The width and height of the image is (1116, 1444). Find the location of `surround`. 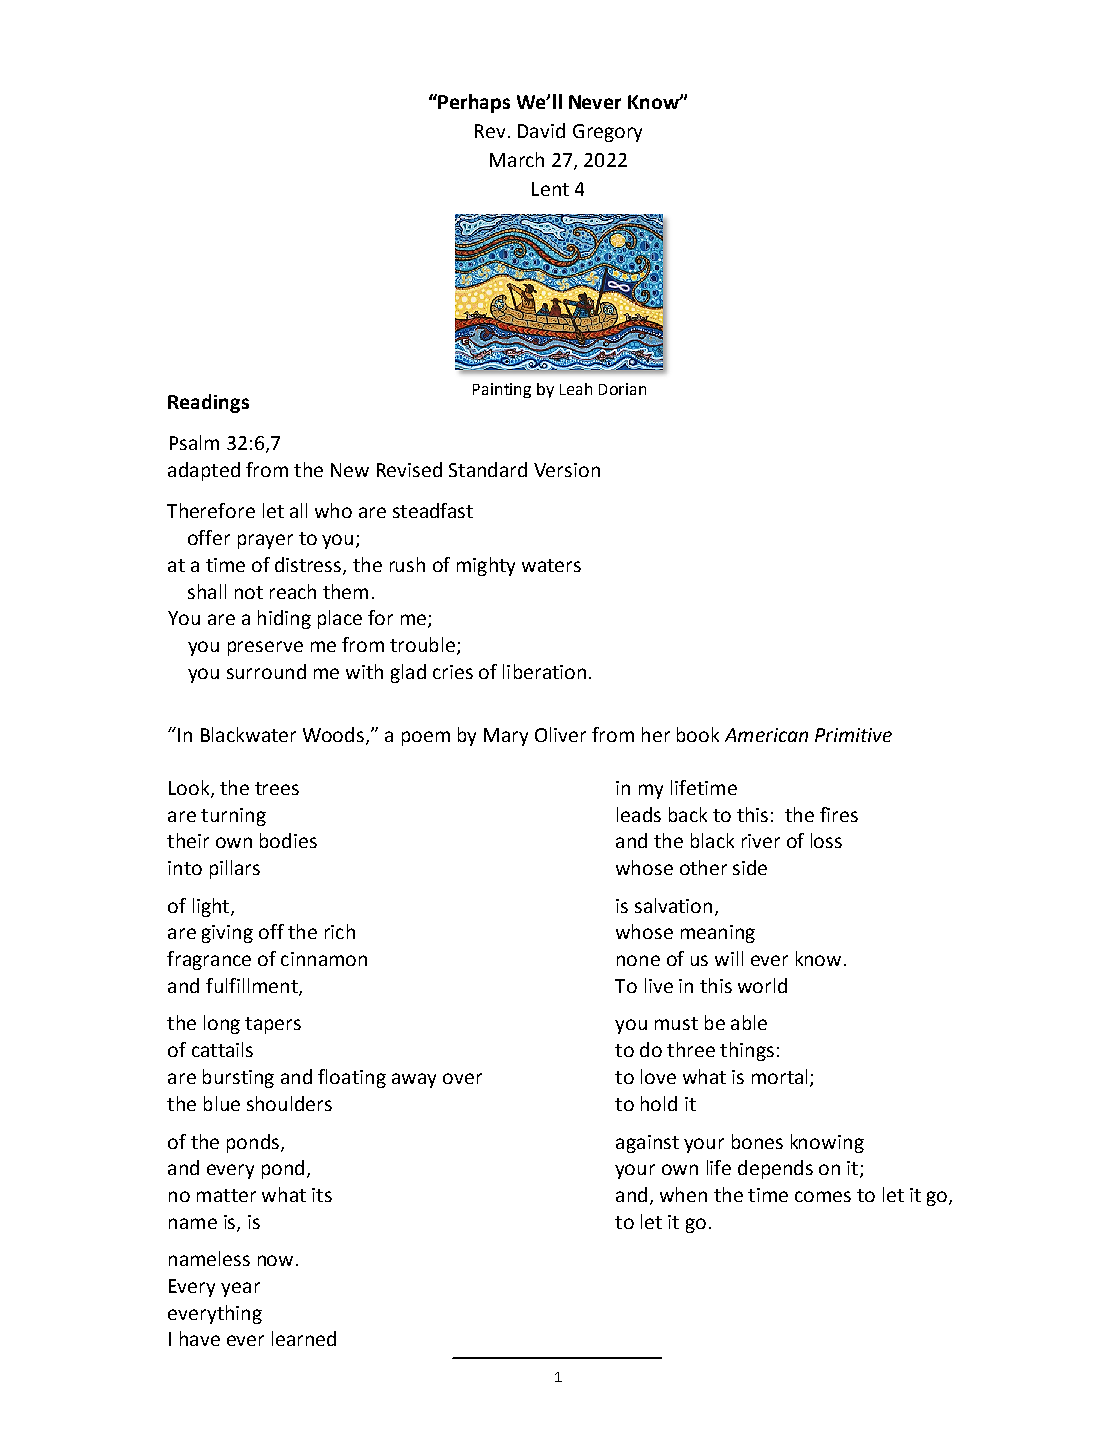

surround is located at coordinates (266, 671).
